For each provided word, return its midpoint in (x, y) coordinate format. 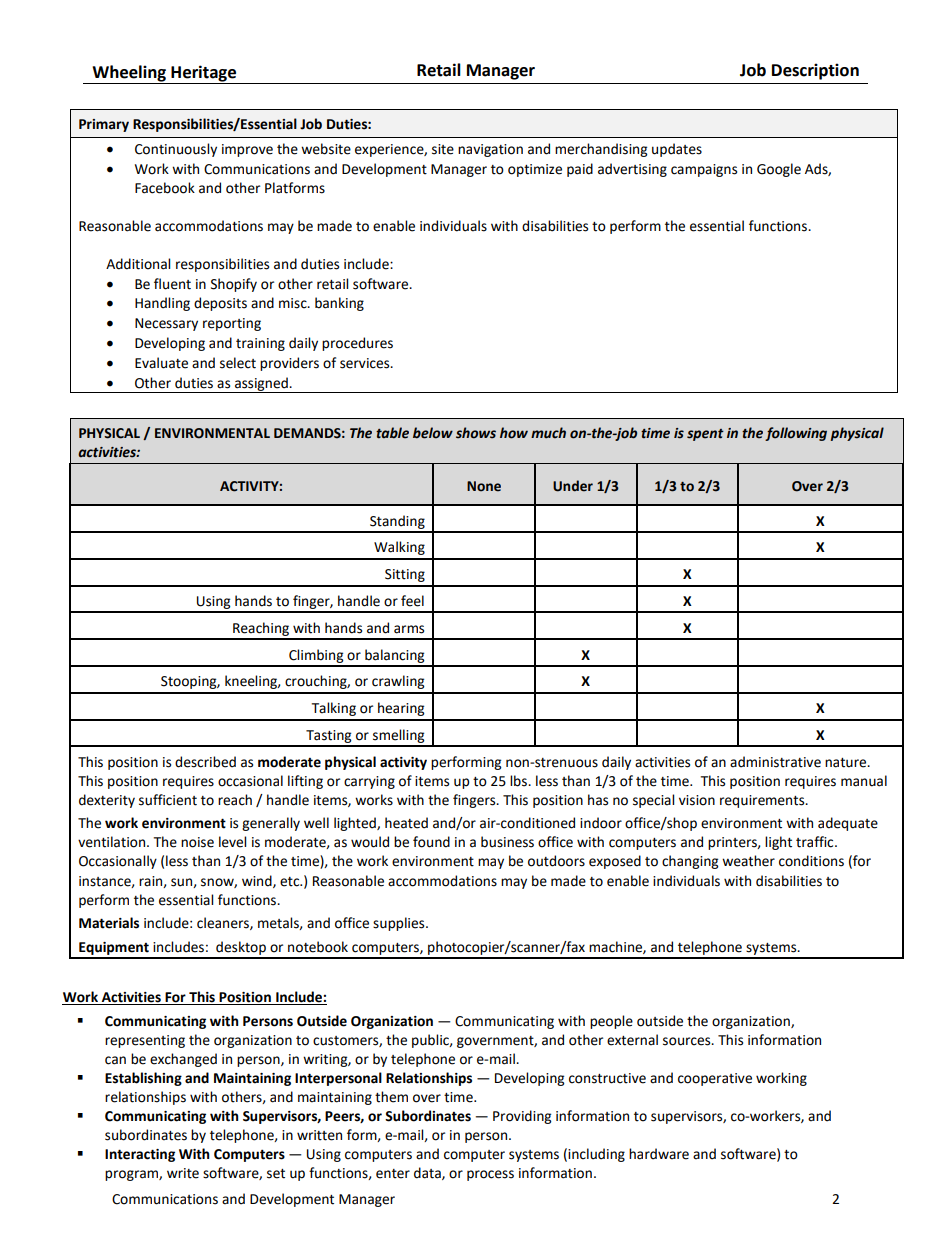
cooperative (715, 1079)
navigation (490, 150)
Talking (334, 709)
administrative (775, 762)
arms (409, 629)
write (183, 1173)
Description (815, 71)
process (490, 1175)
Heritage (203, 74)
